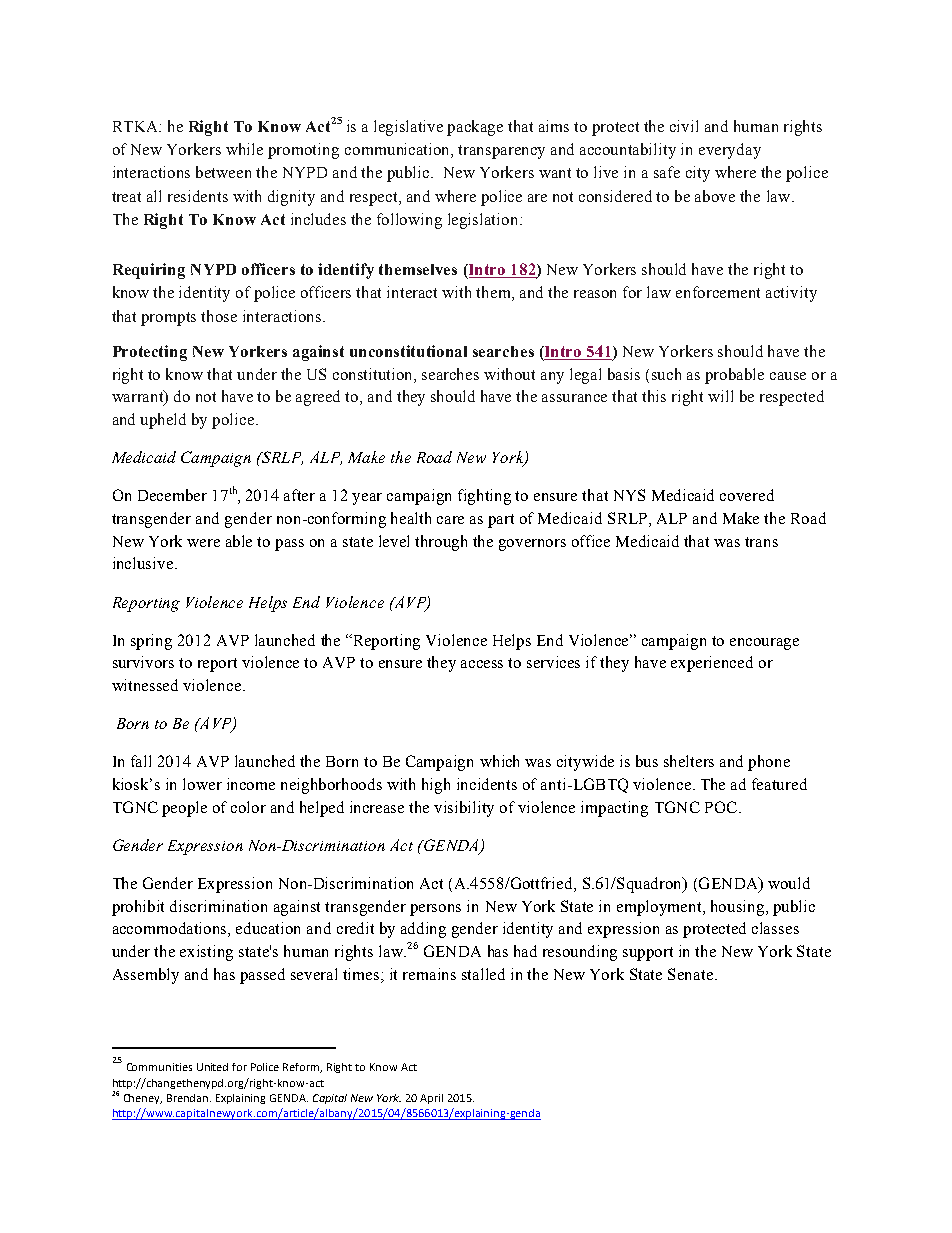 The width and height of the page is (952, 1233). Describe the element at coordinates (692, 974) in the page. I see `Senate` at that location.
